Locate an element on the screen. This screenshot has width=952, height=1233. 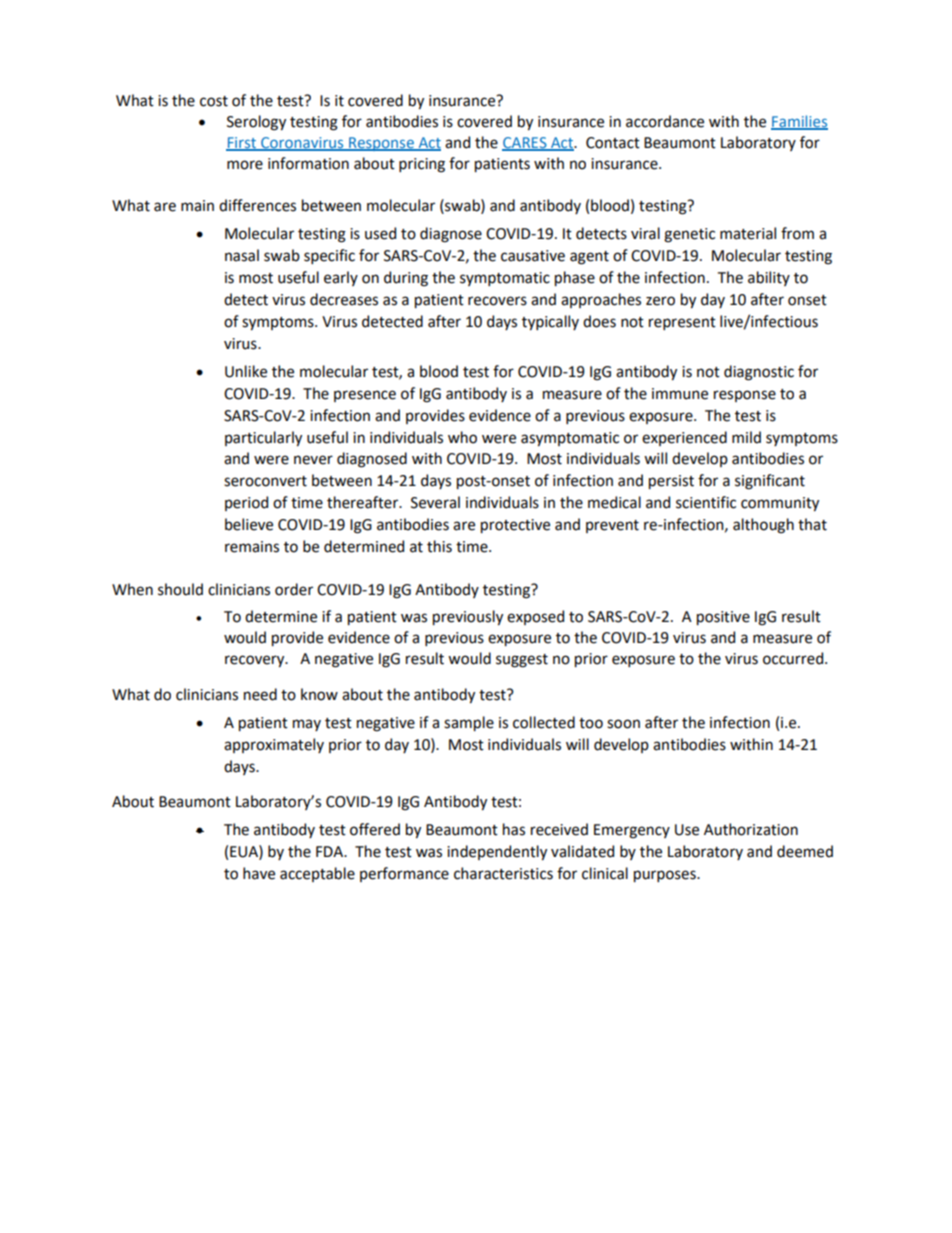
should is located at coordinates (180, 589).
